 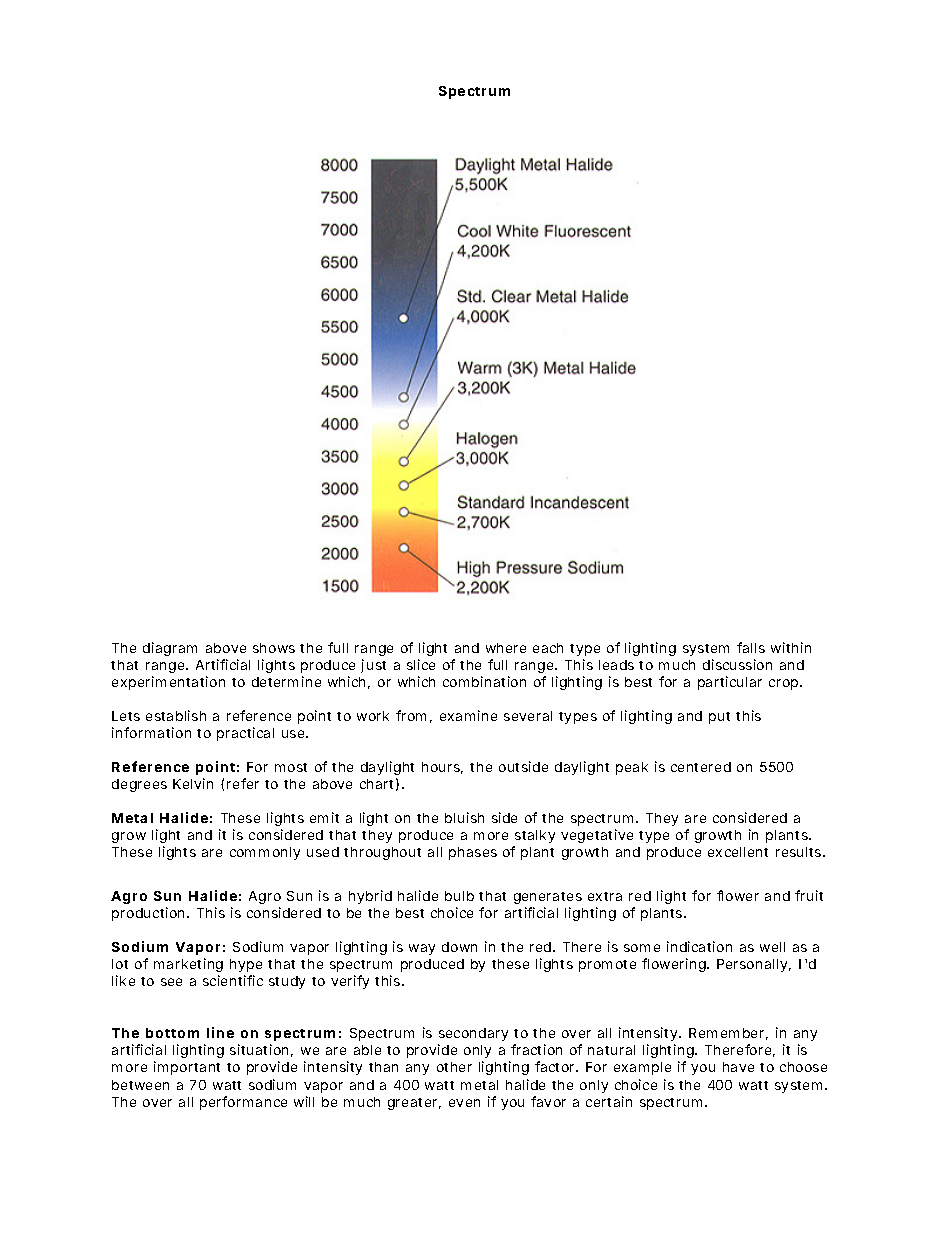 I want to click on marketing, so click(x=188, y=965).
